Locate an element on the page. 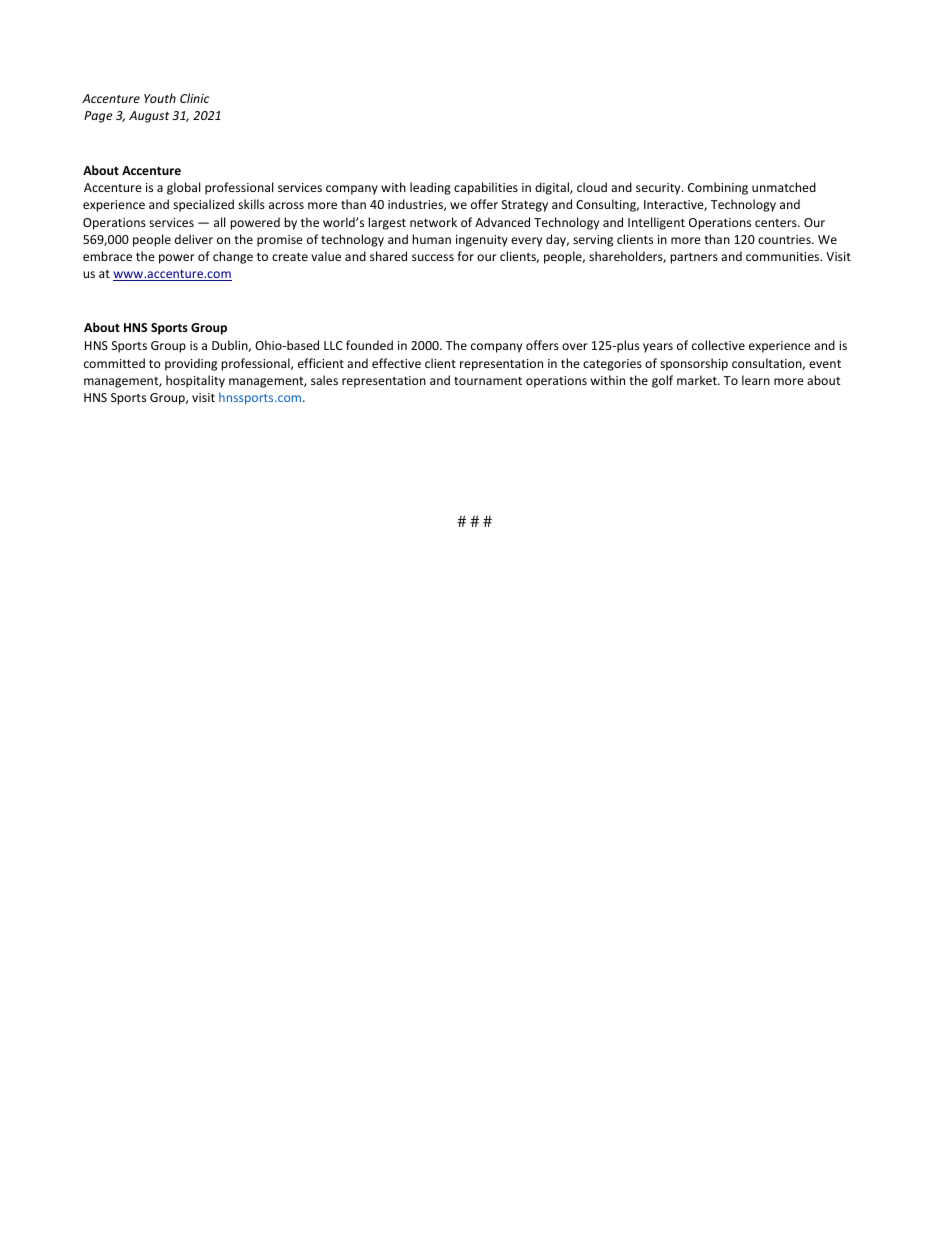 This document has width=952, height=1233. Youth is located at coordinates (160, 98).
